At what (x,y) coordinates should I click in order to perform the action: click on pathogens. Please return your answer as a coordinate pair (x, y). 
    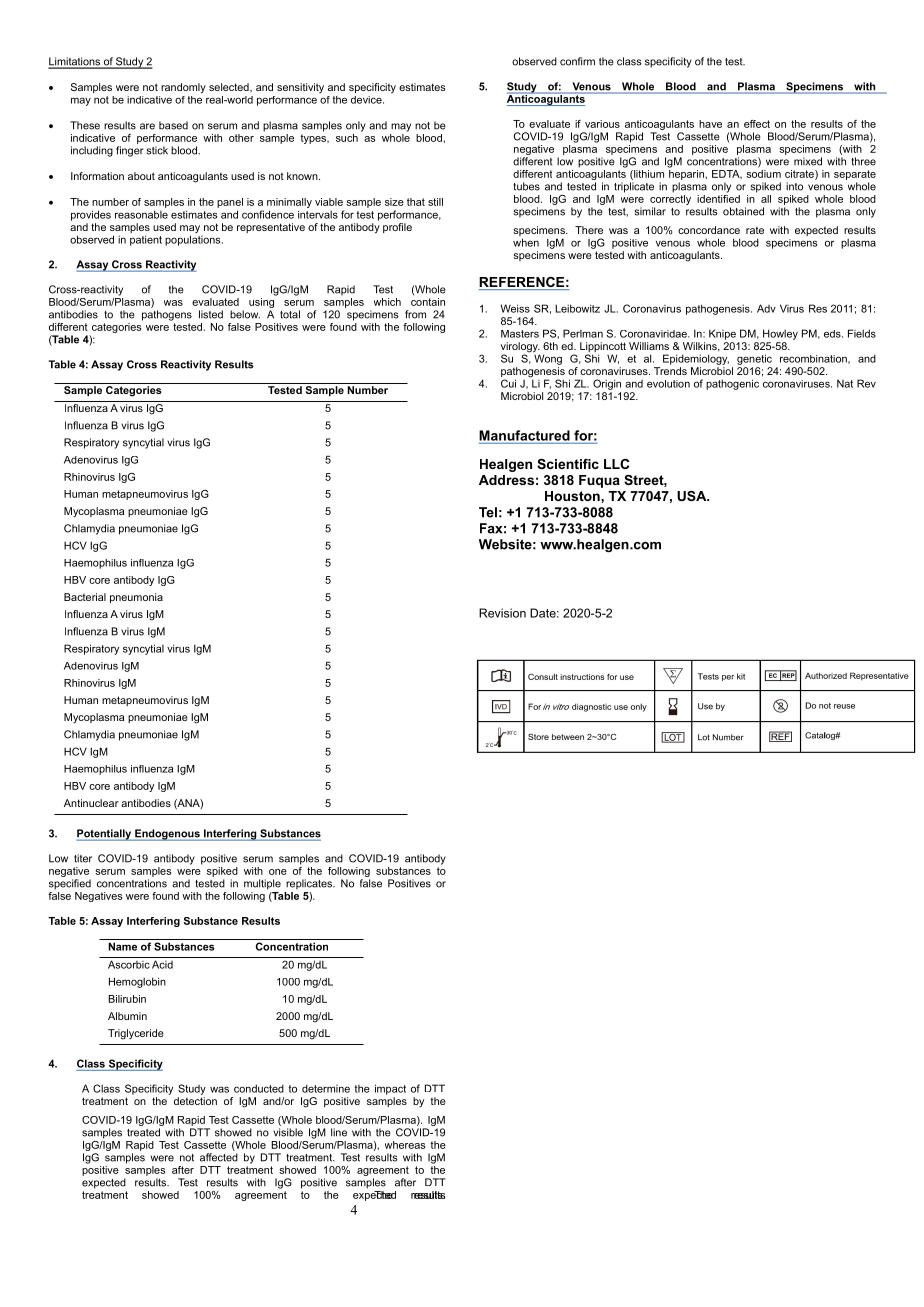
    Looking at the image, I should click on (167, 315).
